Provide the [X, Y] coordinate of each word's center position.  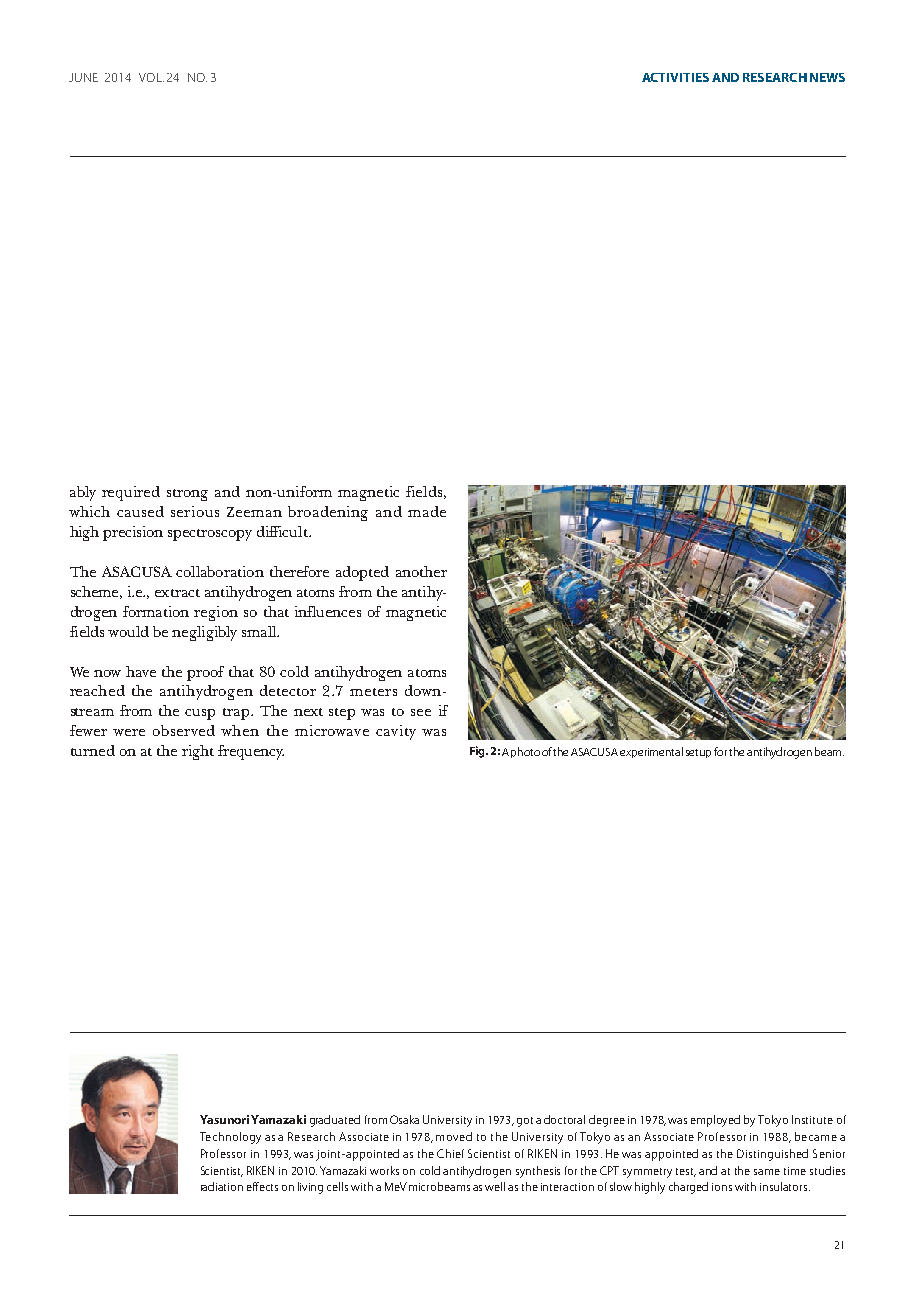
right [198, 752]
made [427, 511]
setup [698, 753]
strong [187, 495]
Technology [230, 1138]
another [421, 571]
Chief [450, 1153]
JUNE [83, 77]
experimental [651, 752]
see [421, 712]
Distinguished [772, 1155]
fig [478, 752]
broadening [328, 513]
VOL [151, 77]
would [128, 631]
